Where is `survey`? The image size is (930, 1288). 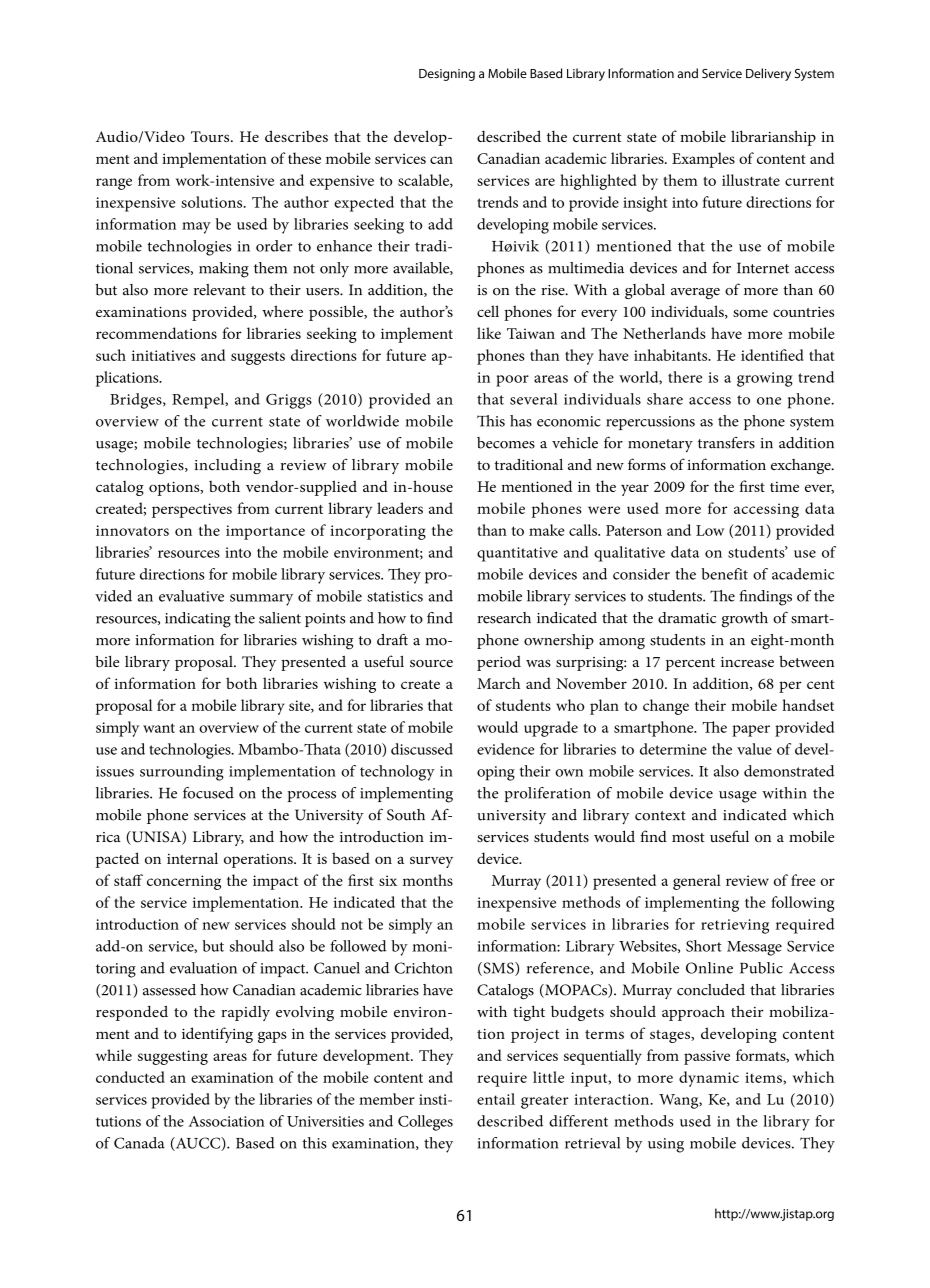
survey is located at coordinates (431, 862).
